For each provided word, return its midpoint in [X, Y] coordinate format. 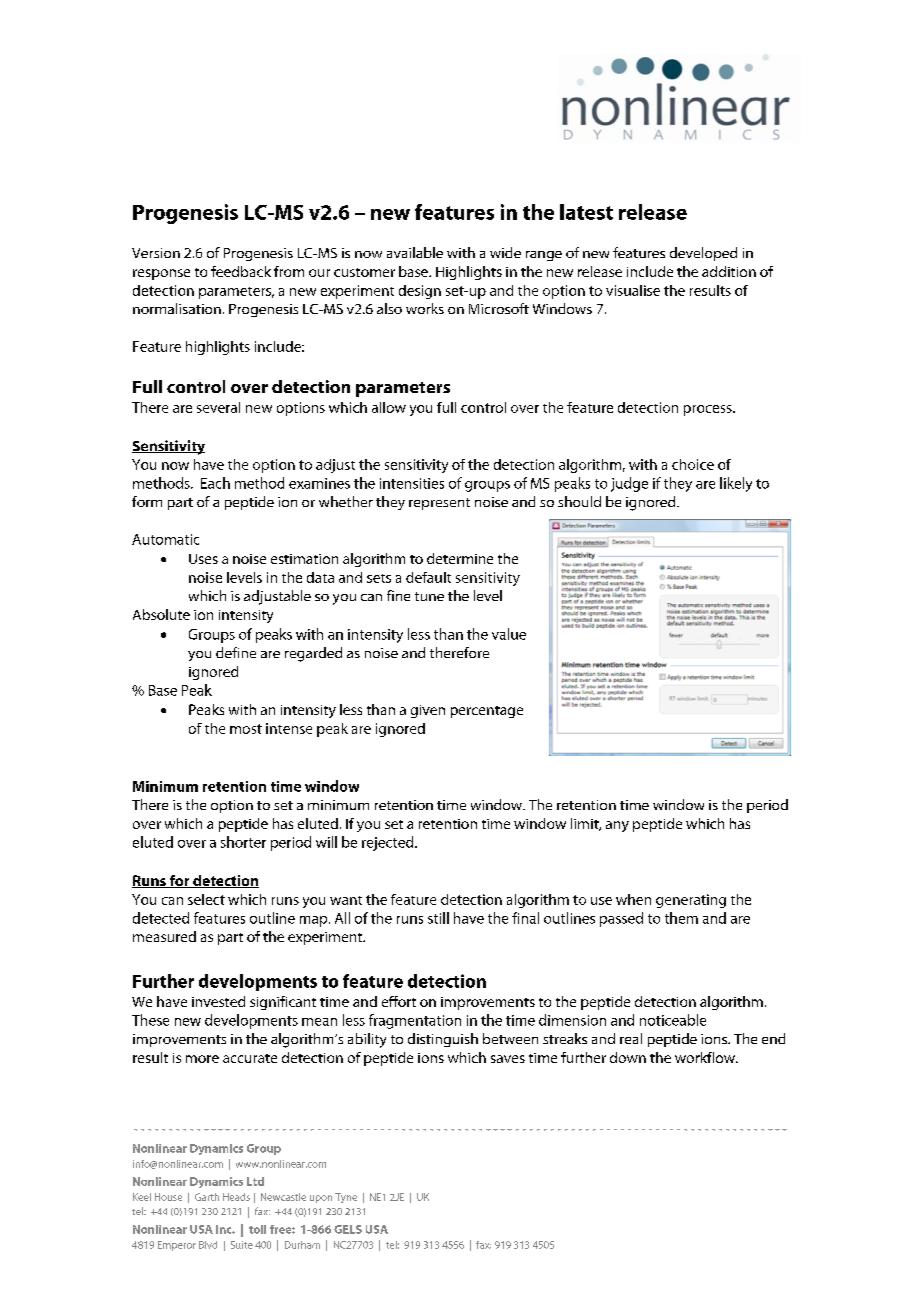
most [246, 729]
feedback [241, 271]
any [617, 826]
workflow [706, 1057]
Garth [207, 1197]
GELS [348, 1229]
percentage [487, 712]
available [415, 252]
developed [703, 254]
